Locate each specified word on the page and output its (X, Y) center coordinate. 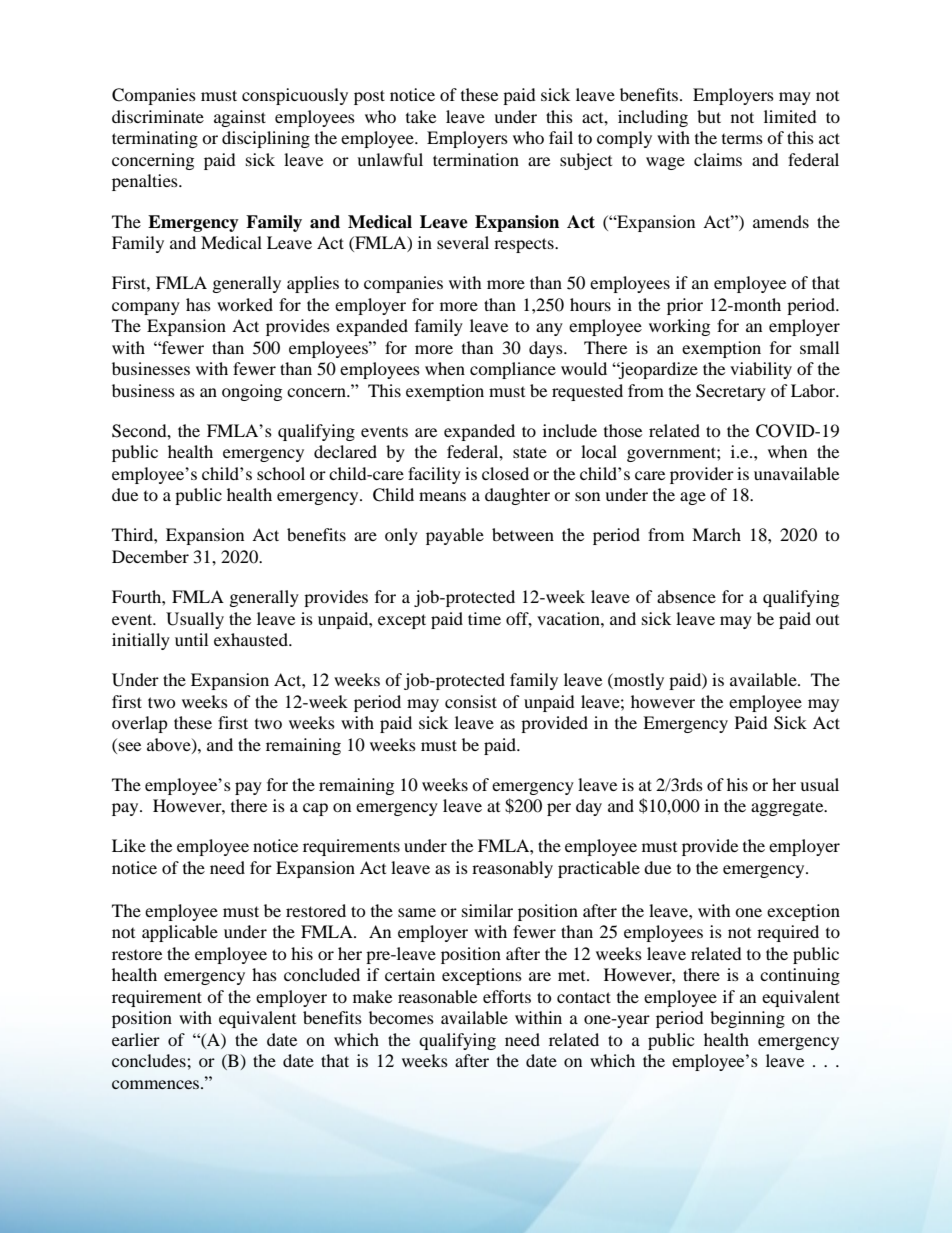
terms (742, 139)
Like (129, 845)
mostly (638, 681)
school (281, 473)
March (716, 534)
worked (245, 304)
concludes (150, 1060)
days (547, 349)
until (191, 639)
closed (505, 473)
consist (471, 701)
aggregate (788, 808)
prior (685, 306)
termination (476, 159)
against (240, 118)
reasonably (512, 869)
